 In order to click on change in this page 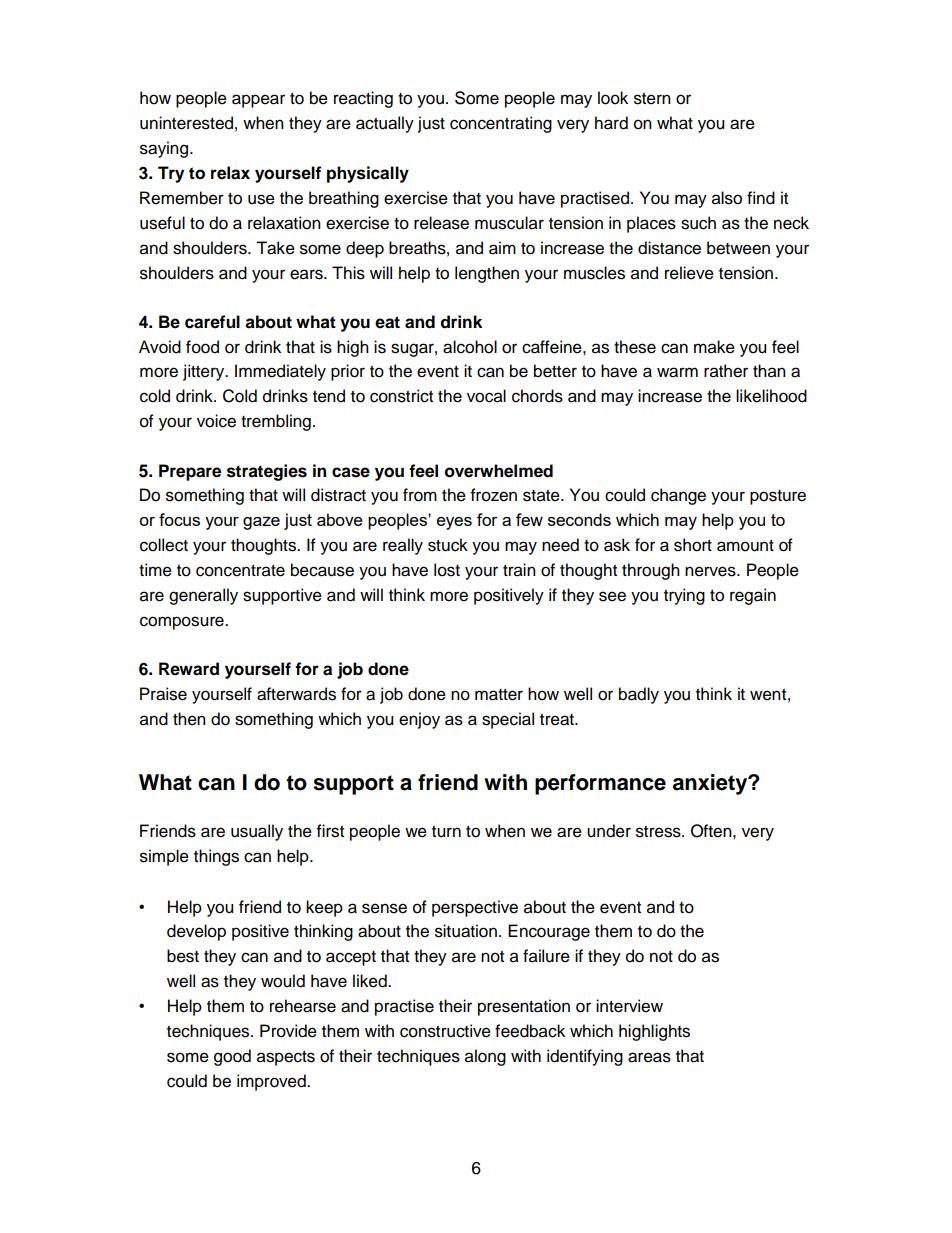, I will do `click(678, 496)`.
